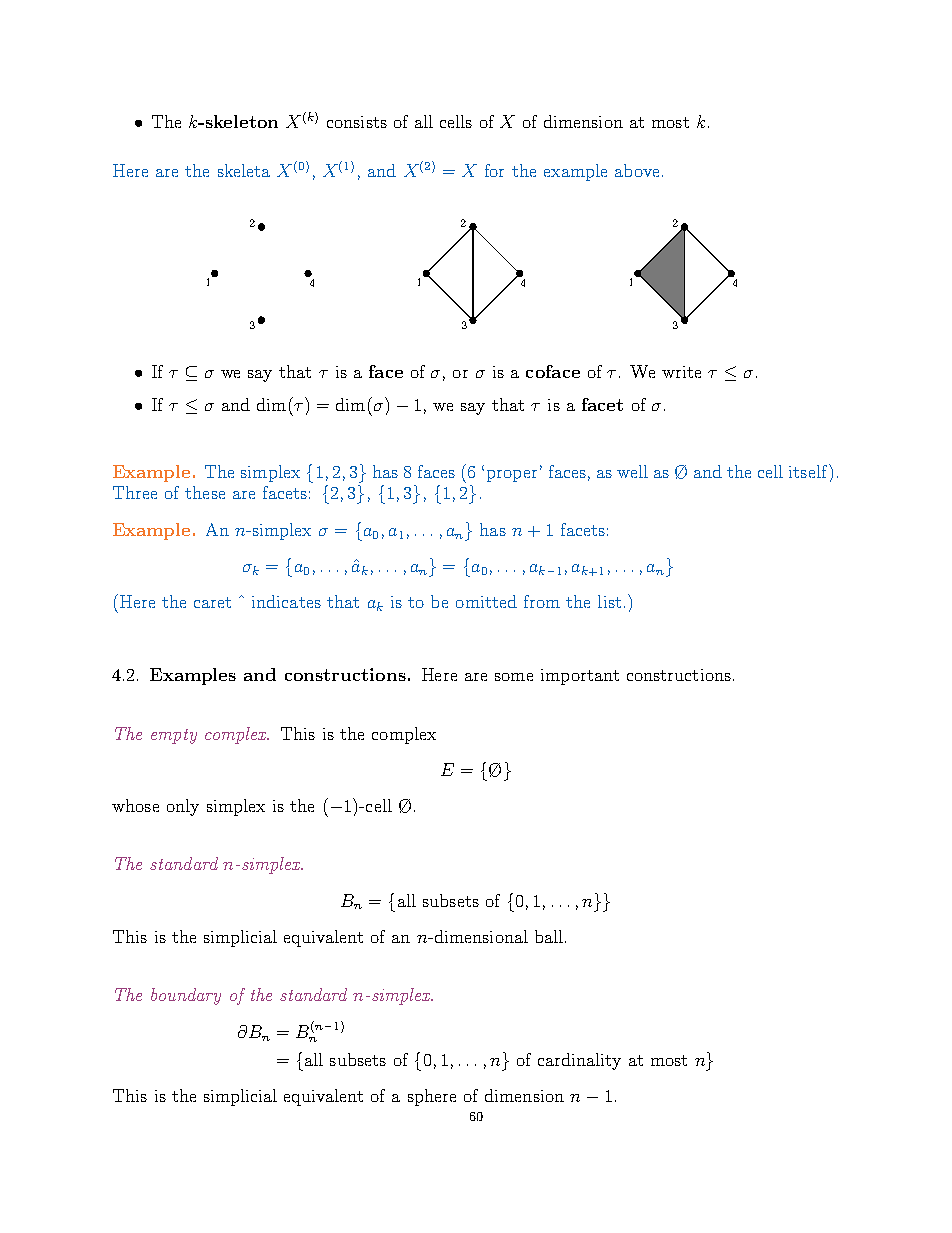  Describe the element at coordinates (486, 601) in the screenshot. I see `omitted` at that location.
